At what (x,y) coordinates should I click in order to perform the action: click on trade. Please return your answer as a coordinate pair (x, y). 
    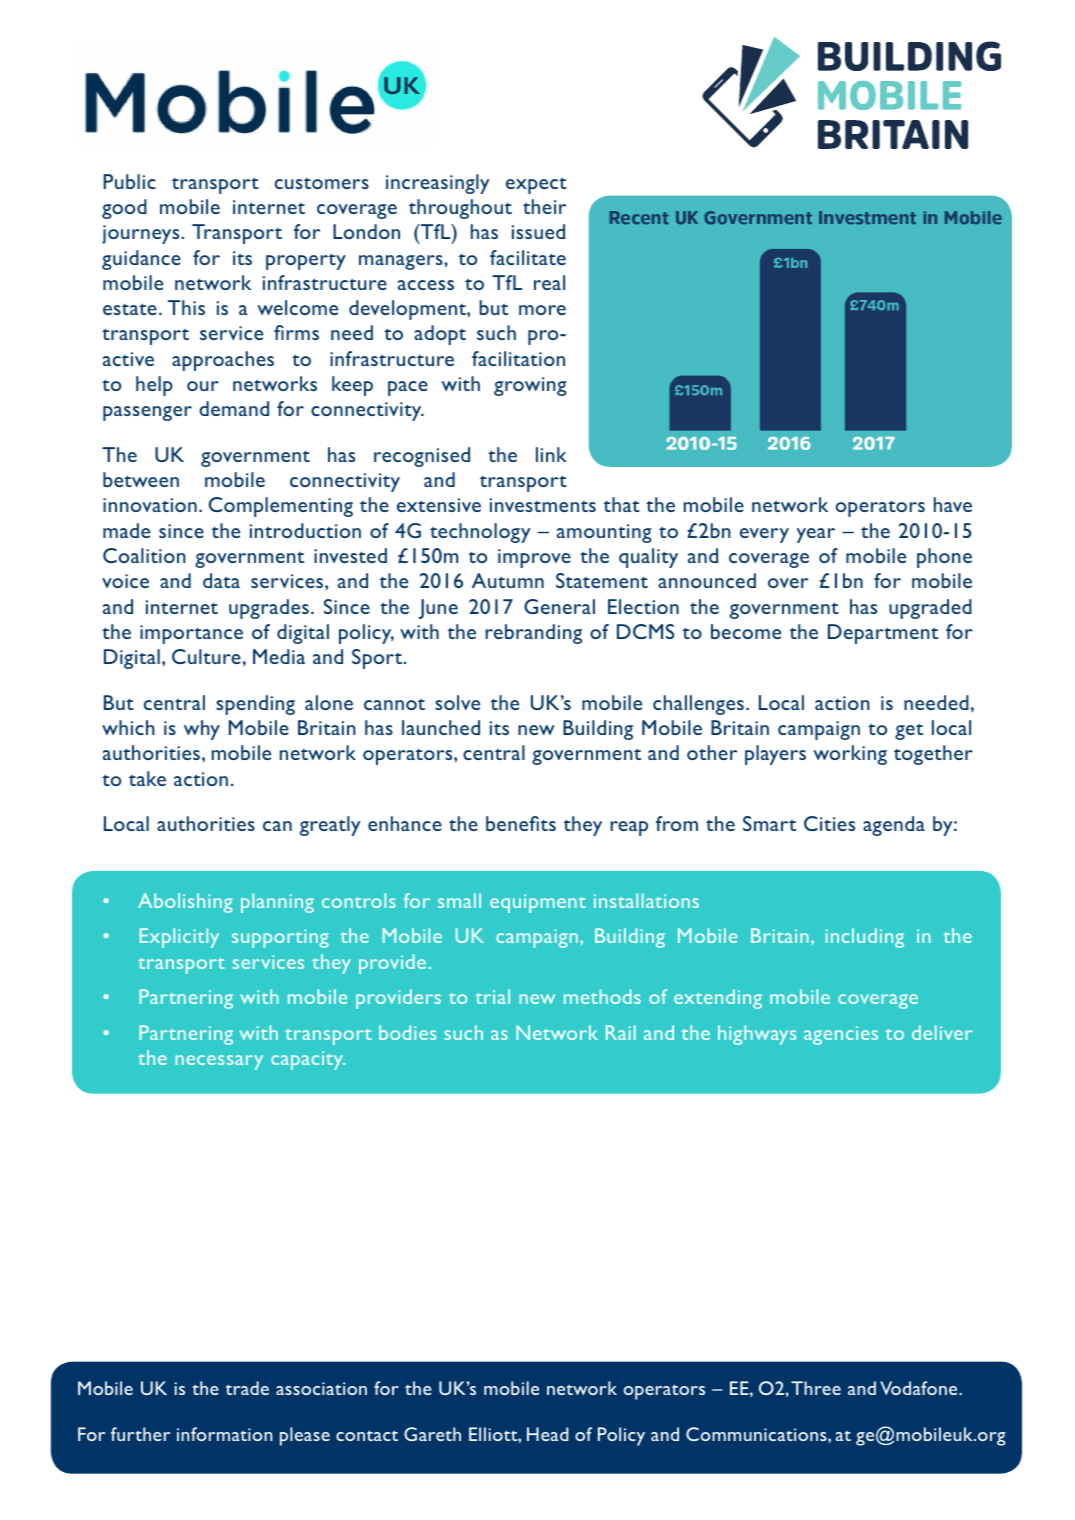
    Looking at the image, I should click on (247, 1388).
